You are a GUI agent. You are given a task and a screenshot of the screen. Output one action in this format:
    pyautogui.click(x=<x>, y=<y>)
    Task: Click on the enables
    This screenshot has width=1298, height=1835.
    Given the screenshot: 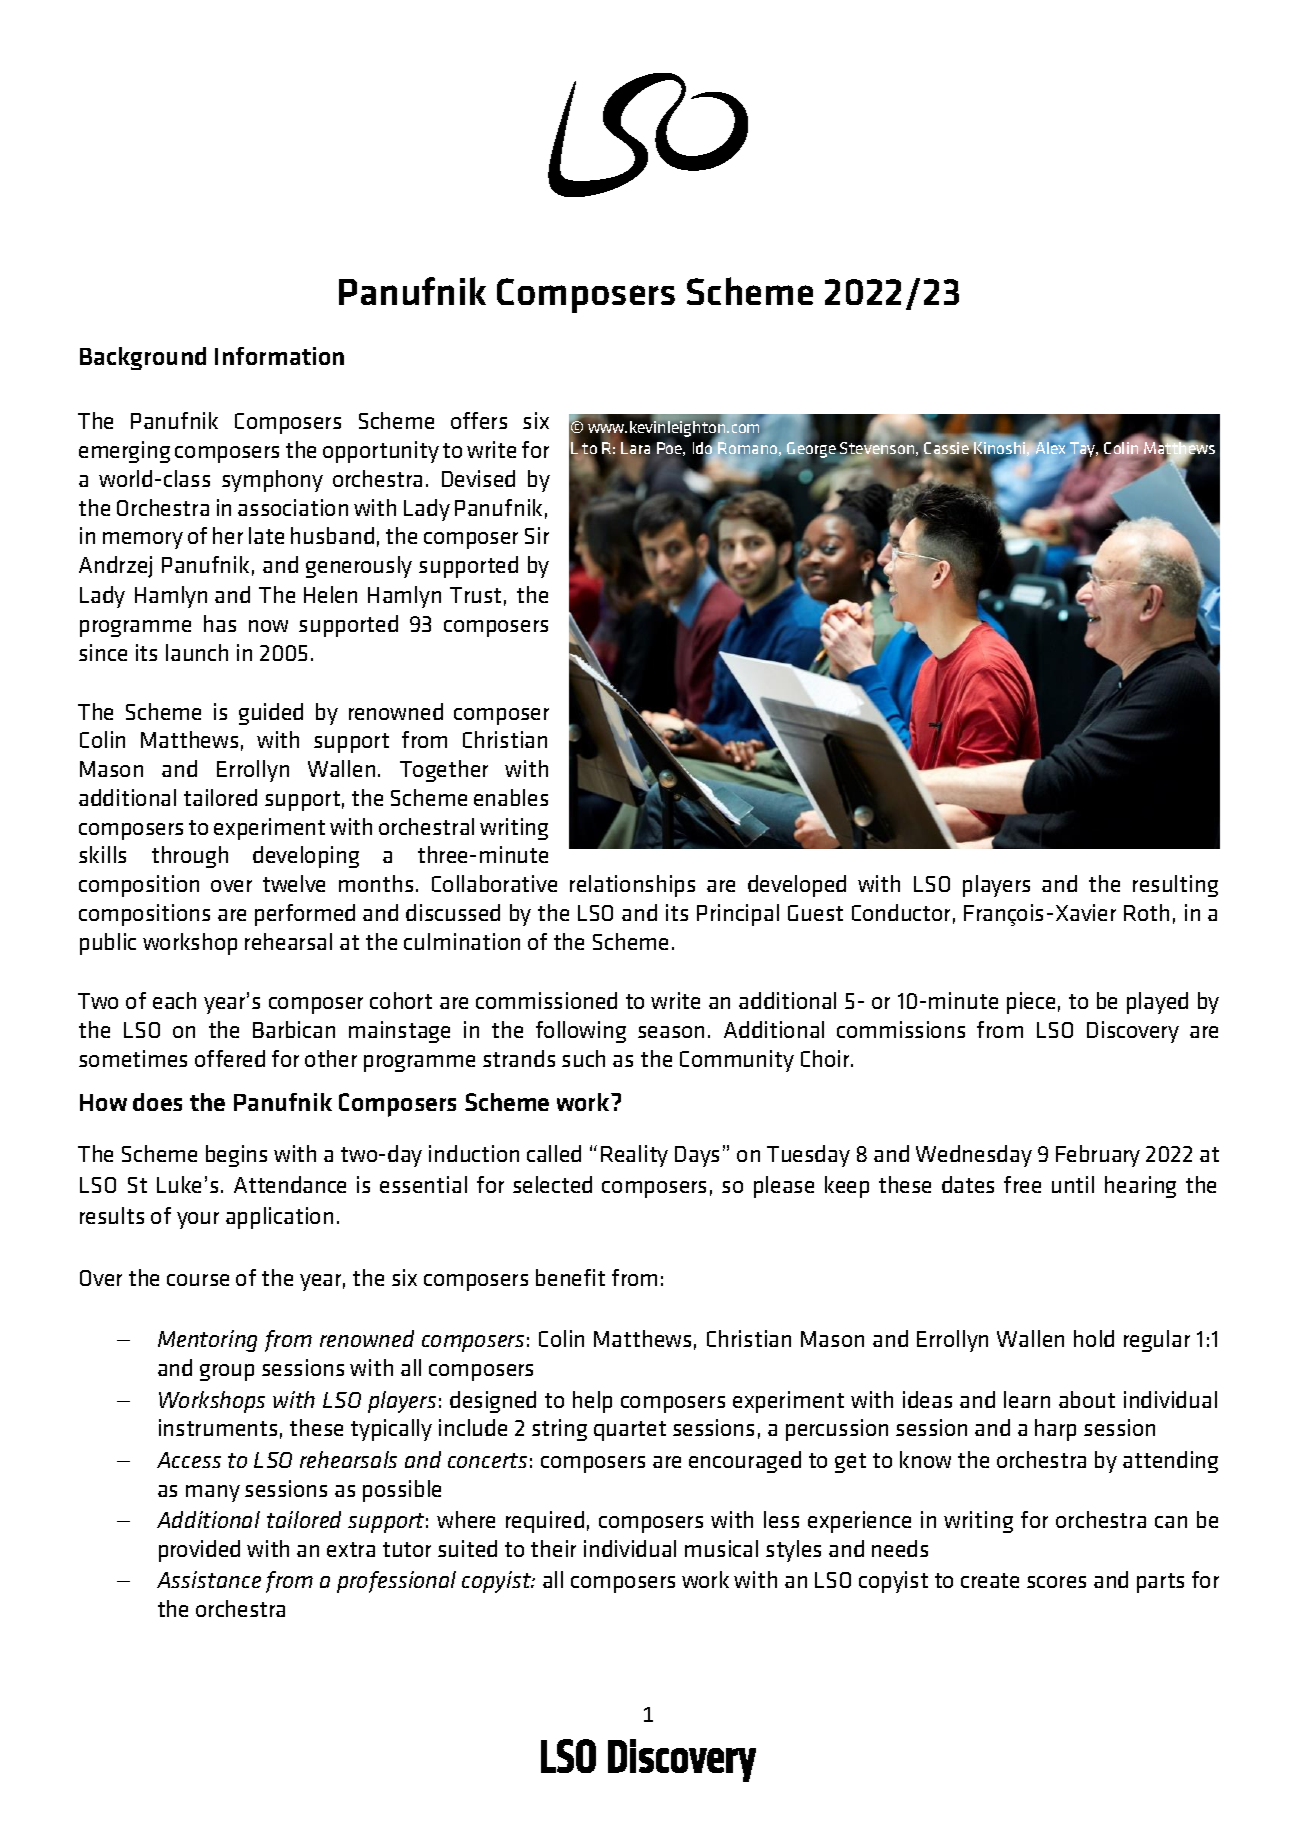 What is the action you would take?
    pyautogui.click(x=511, y=797)
